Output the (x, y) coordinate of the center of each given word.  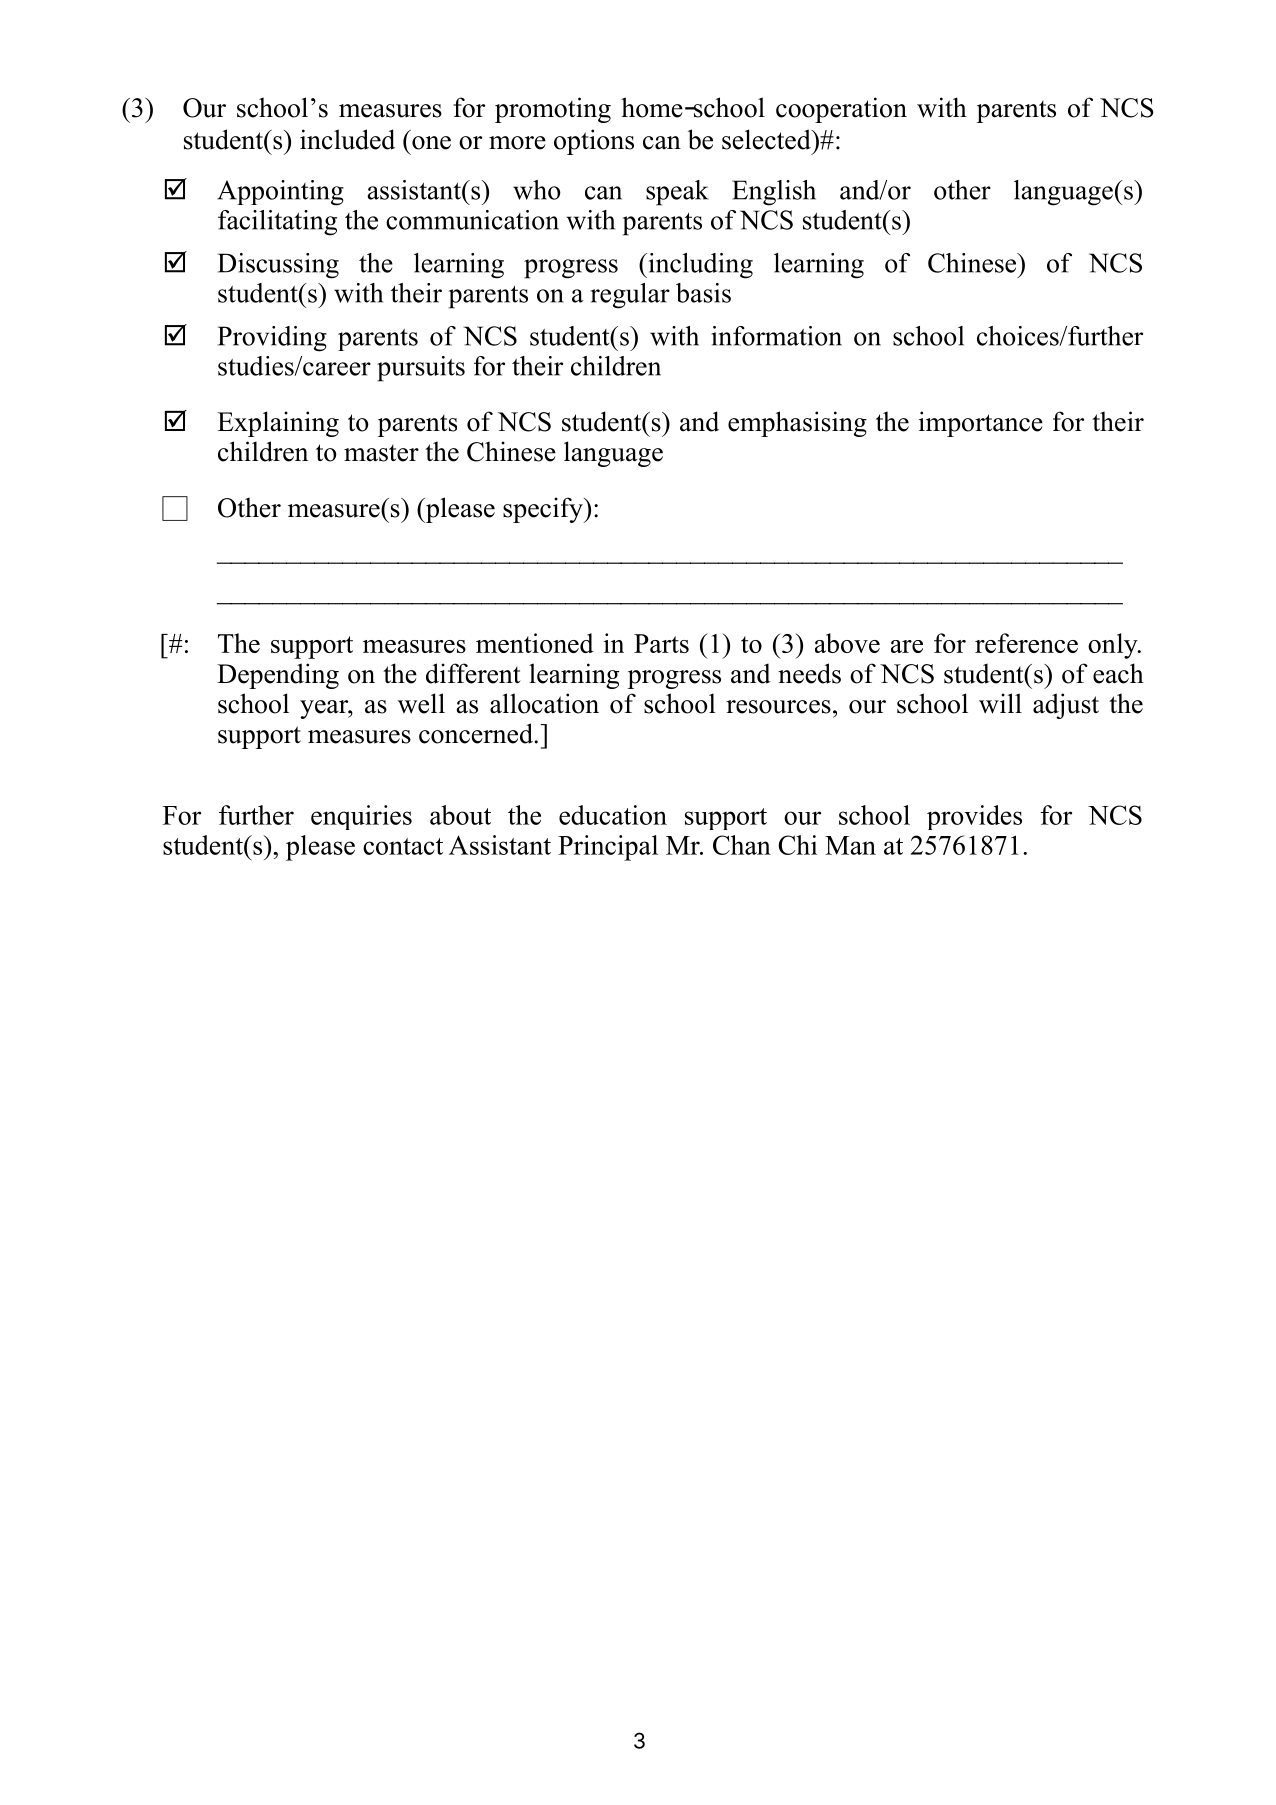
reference (1026, 643)
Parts (661, 643)
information (776, 336)
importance (981, 424)
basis (703, 293)
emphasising (797, 424)
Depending (278, 676)
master (381, 453)
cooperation (841, 110)
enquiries (361, 817)
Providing (272, 339)
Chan (742, 845)
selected (767, 139)
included (347, 139)
